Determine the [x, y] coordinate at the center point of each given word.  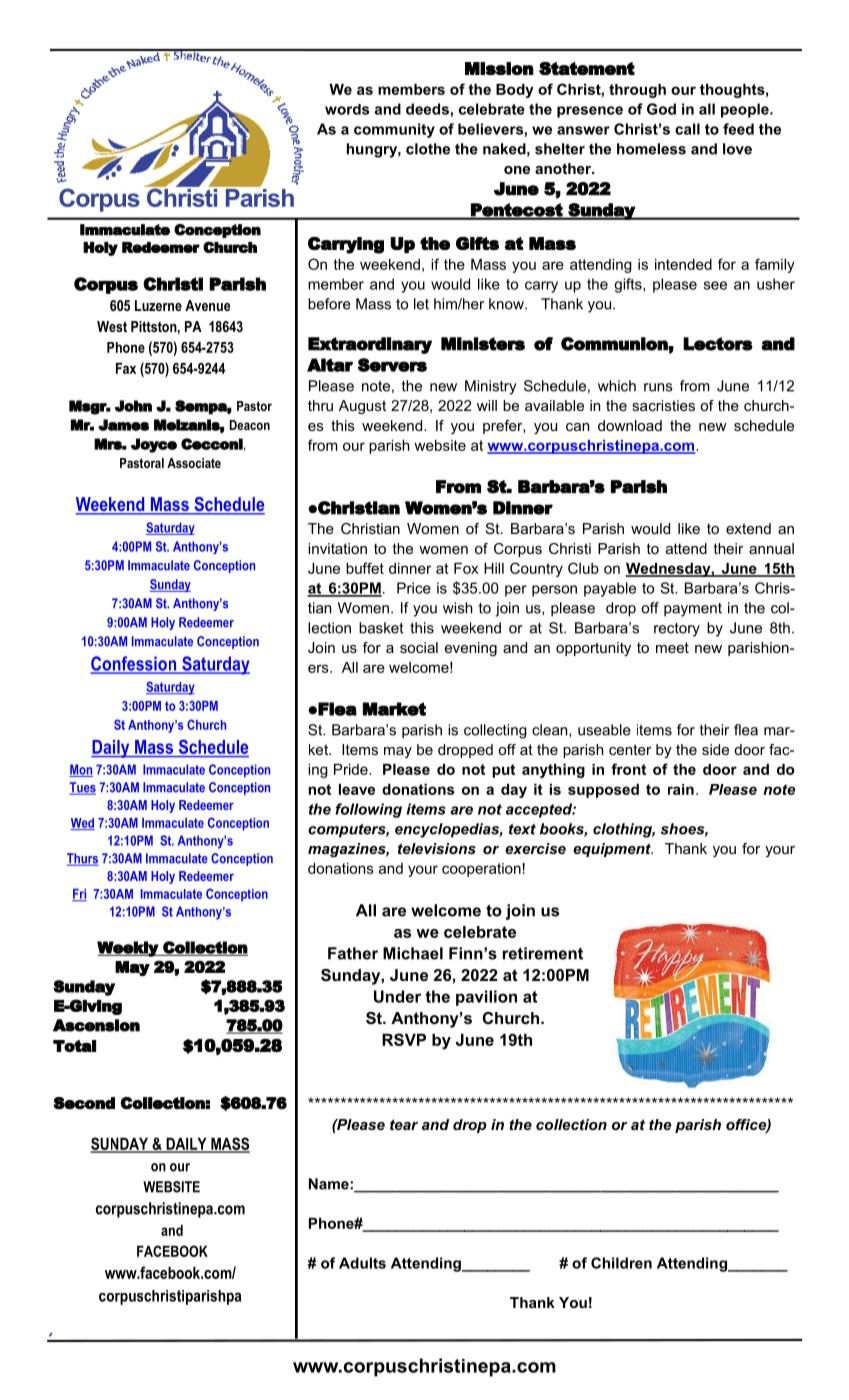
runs [658, 387]
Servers [392, 365]
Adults [362, 1263]
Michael [413, 953]
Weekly [128, 949]
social [419, 647]
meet [672, 647]
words [347, 109]
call [687, 129]
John [133, 406]
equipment [613, 850]
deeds [428, 109]
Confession [135, 664]
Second [84, 1103]
